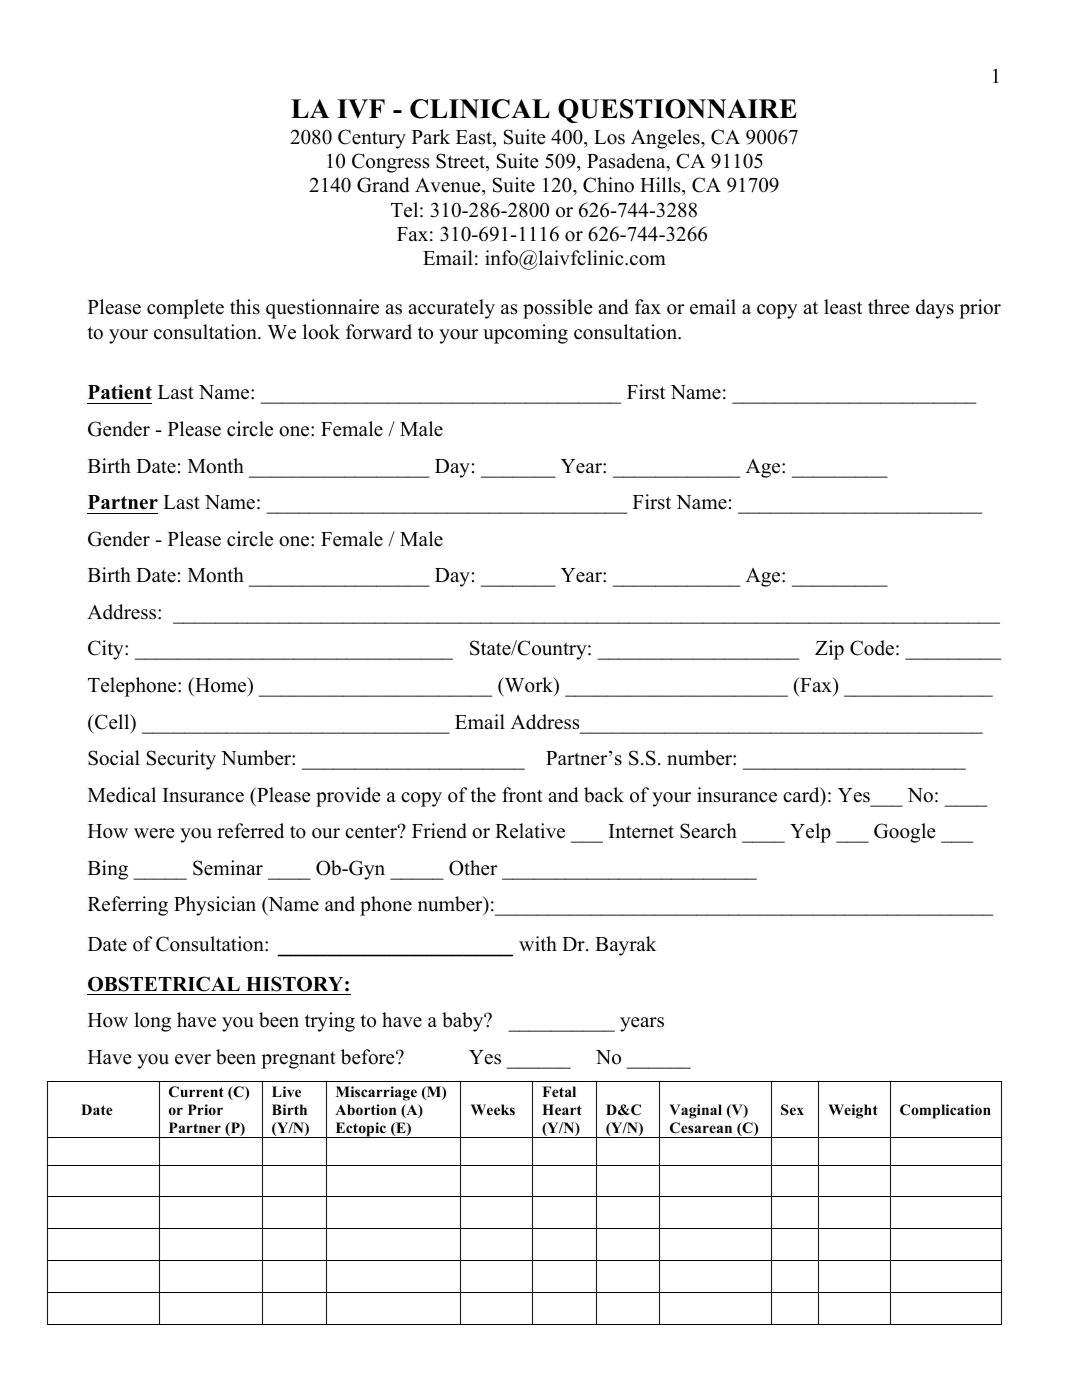 Image resolution: width=1081 pixels, height=1399 pixels. Describe the element at coordinates (480, 109) in the document. I see `CLINICAL` at that location.
